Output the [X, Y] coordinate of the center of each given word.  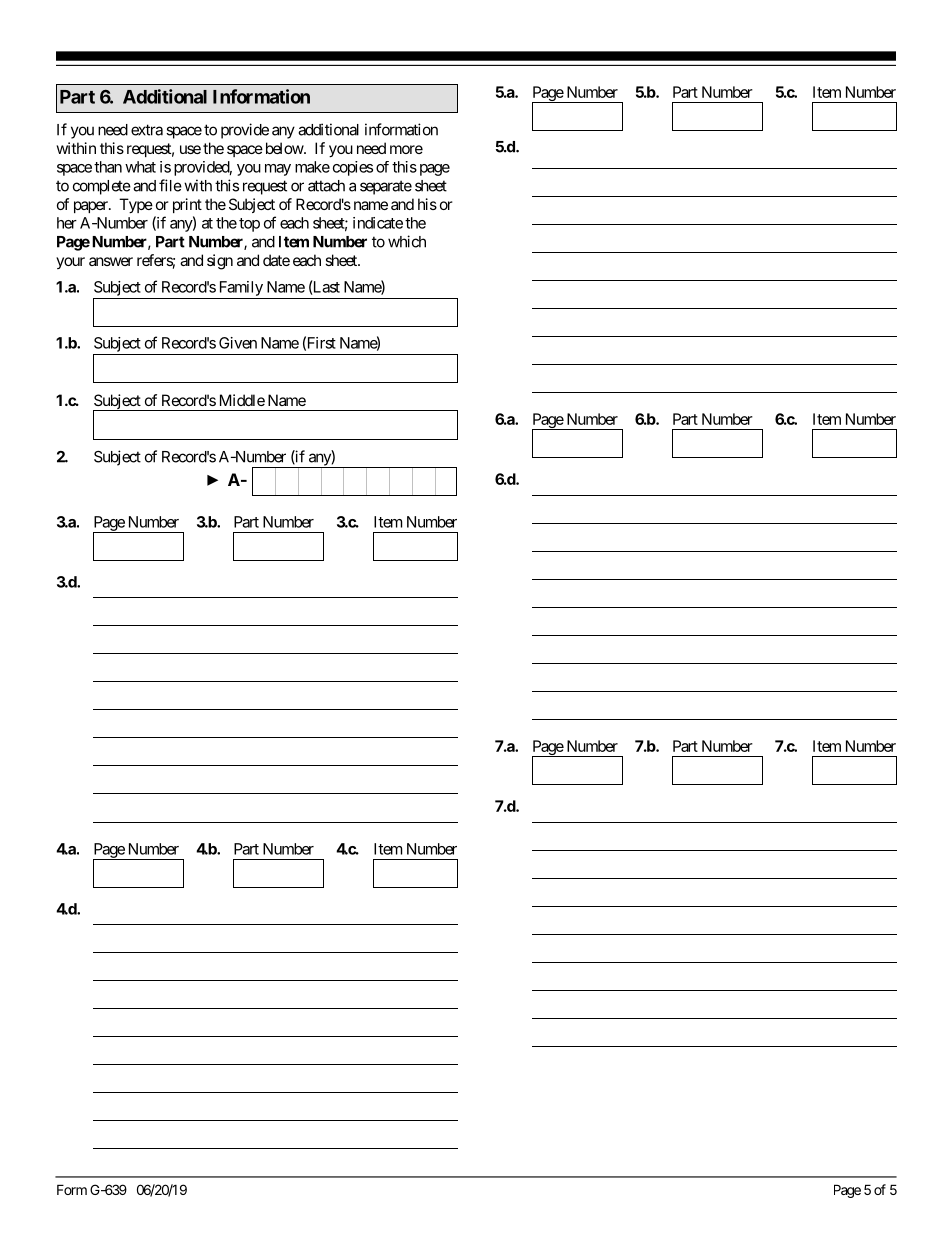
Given [238, 343]
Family [241, 288]
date [276, 260]
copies [353, 168]
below [283, 148]
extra [147, 130]
